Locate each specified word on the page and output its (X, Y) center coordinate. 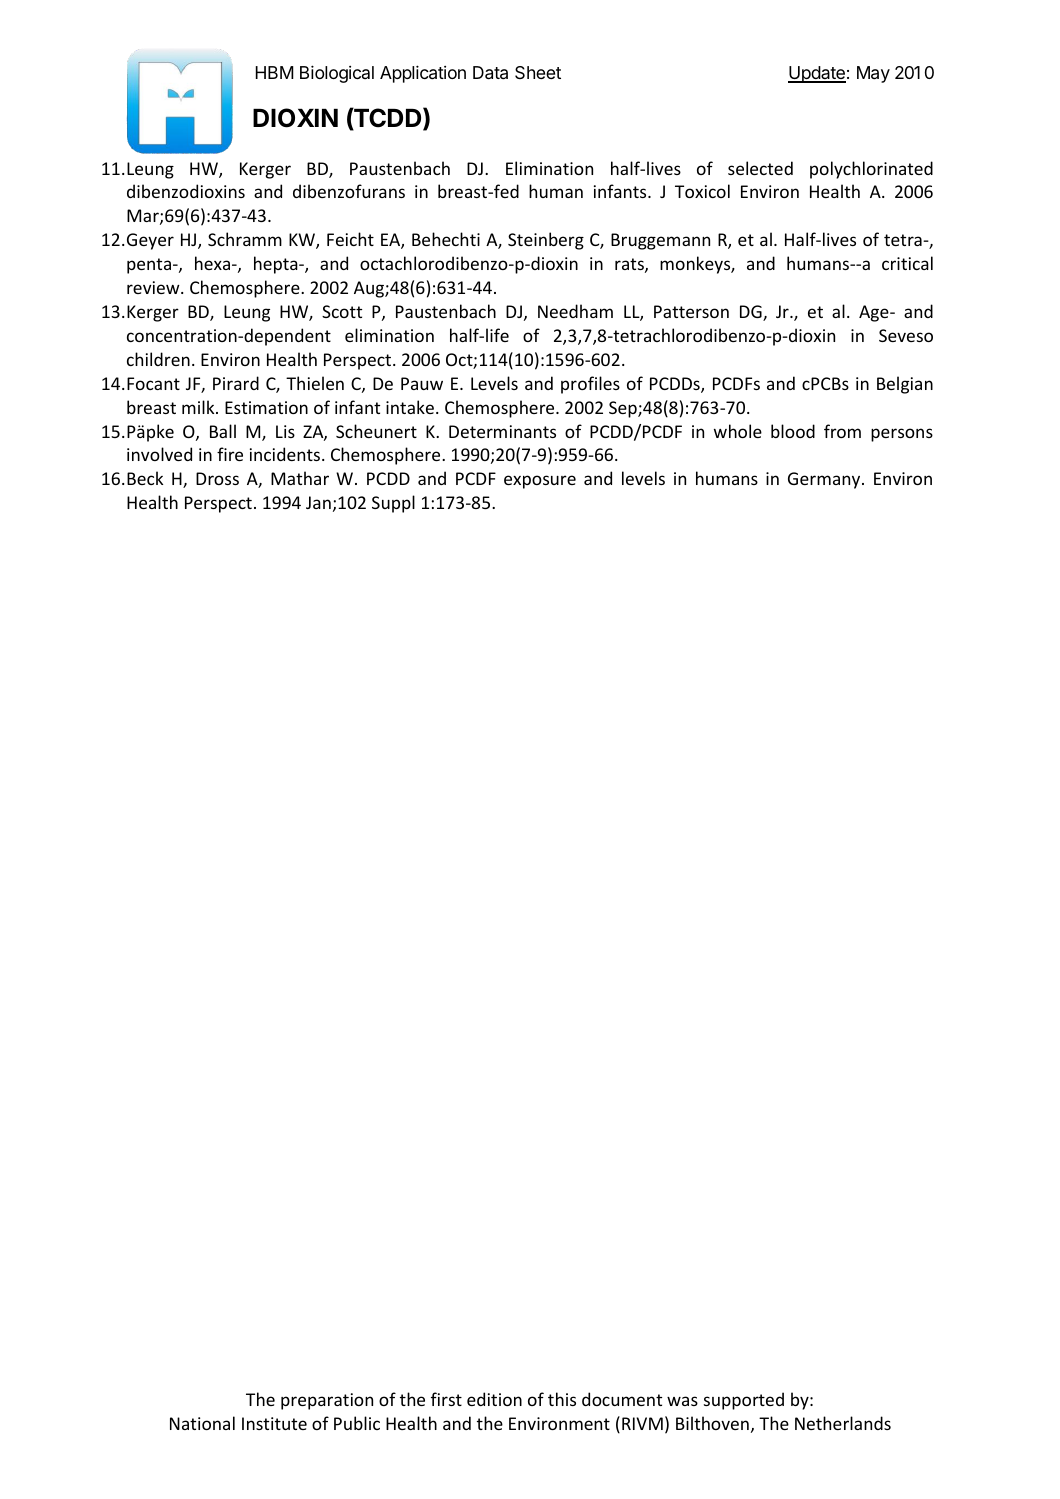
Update (817, 74)
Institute (274, 1423)
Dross (217, 478)
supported (744, 1401)
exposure (540, 482)
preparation (327, 1401)
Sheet (538, 72)
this (562, 1399)
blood (793, 431)
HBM (275, 72)
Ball (223, 431)
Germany (825, 480)
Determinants (502, 431)
